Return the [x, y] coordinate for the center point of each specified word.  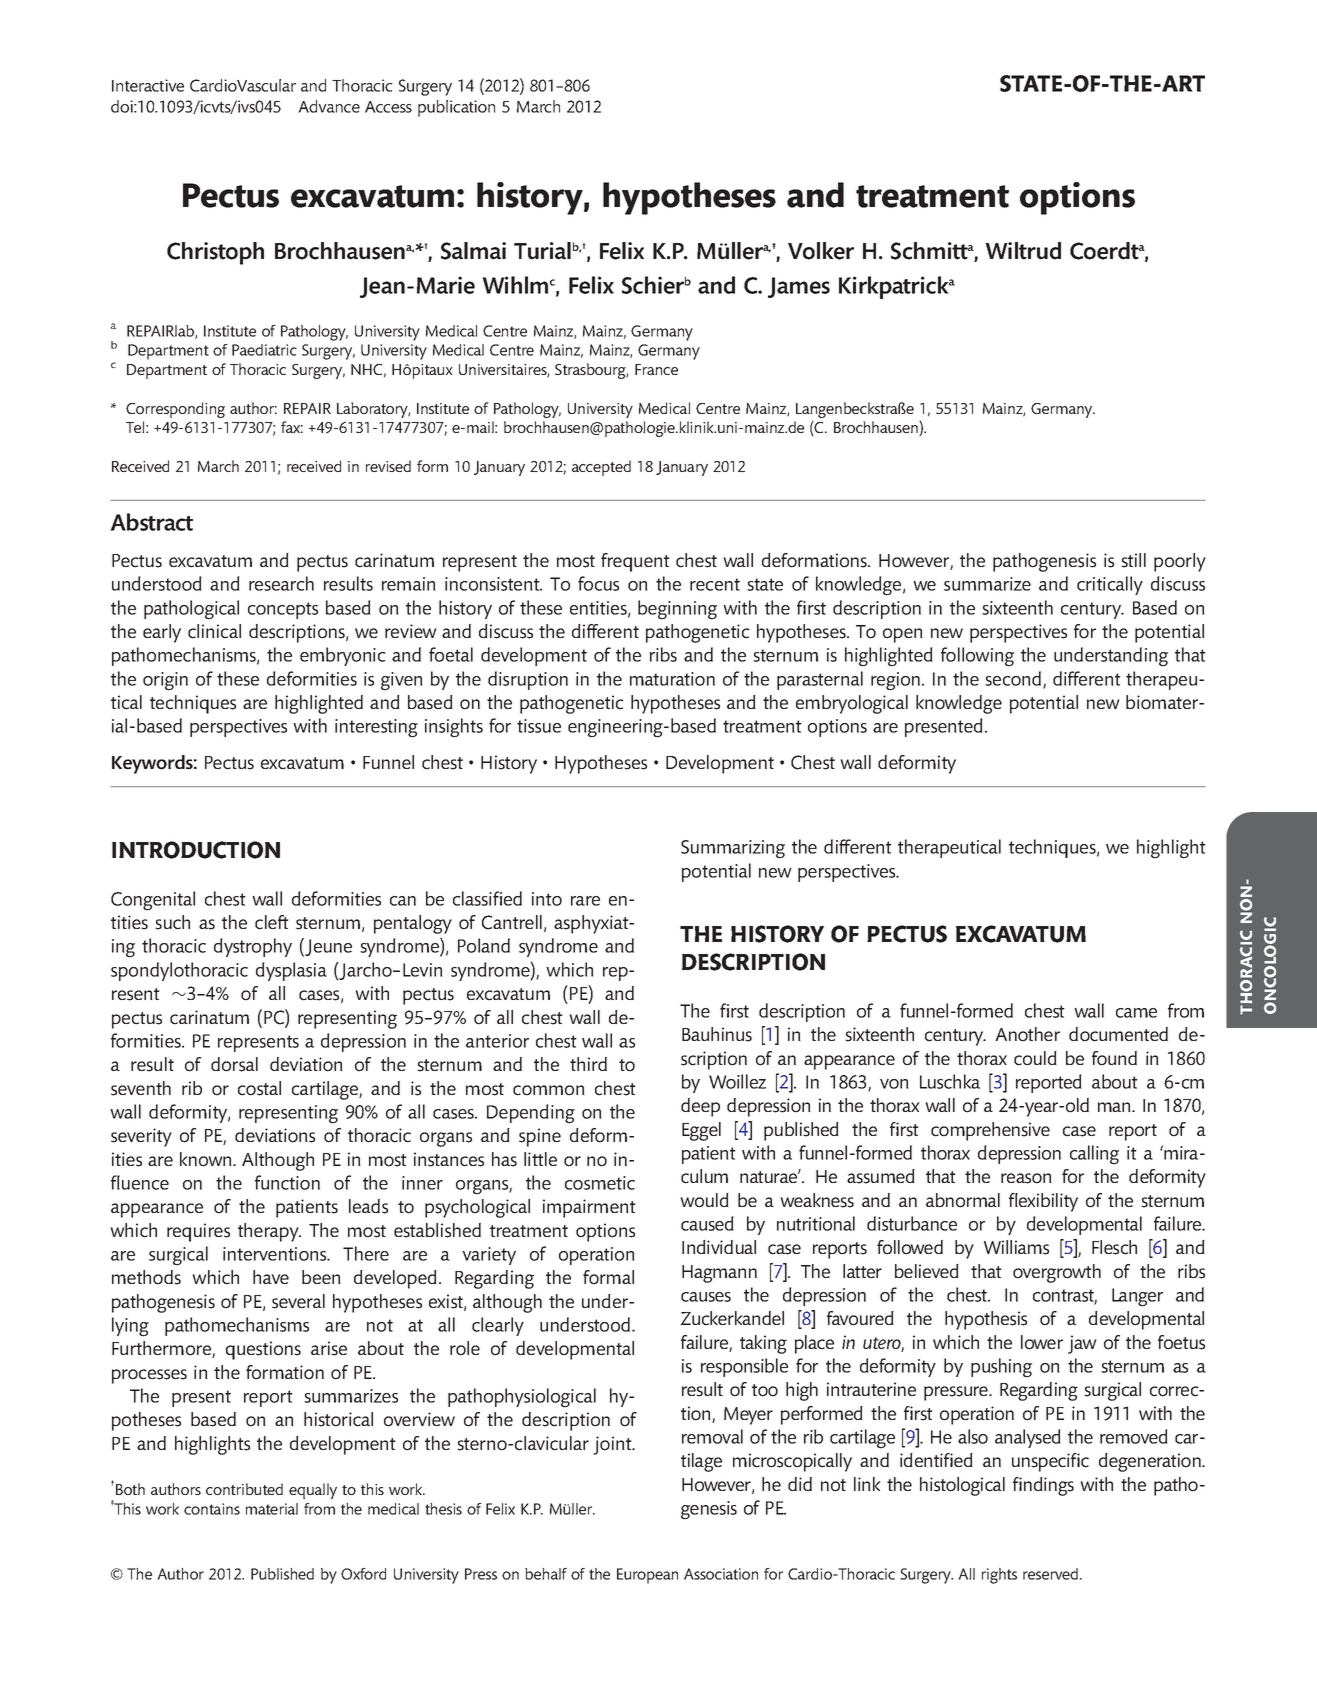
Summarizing [733, 849]
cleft [272, 922]
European [647, 1576]
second [1014, 679]
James [799, 287]
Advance [329, 106]
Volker [821, 251]
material [272, 1509]
